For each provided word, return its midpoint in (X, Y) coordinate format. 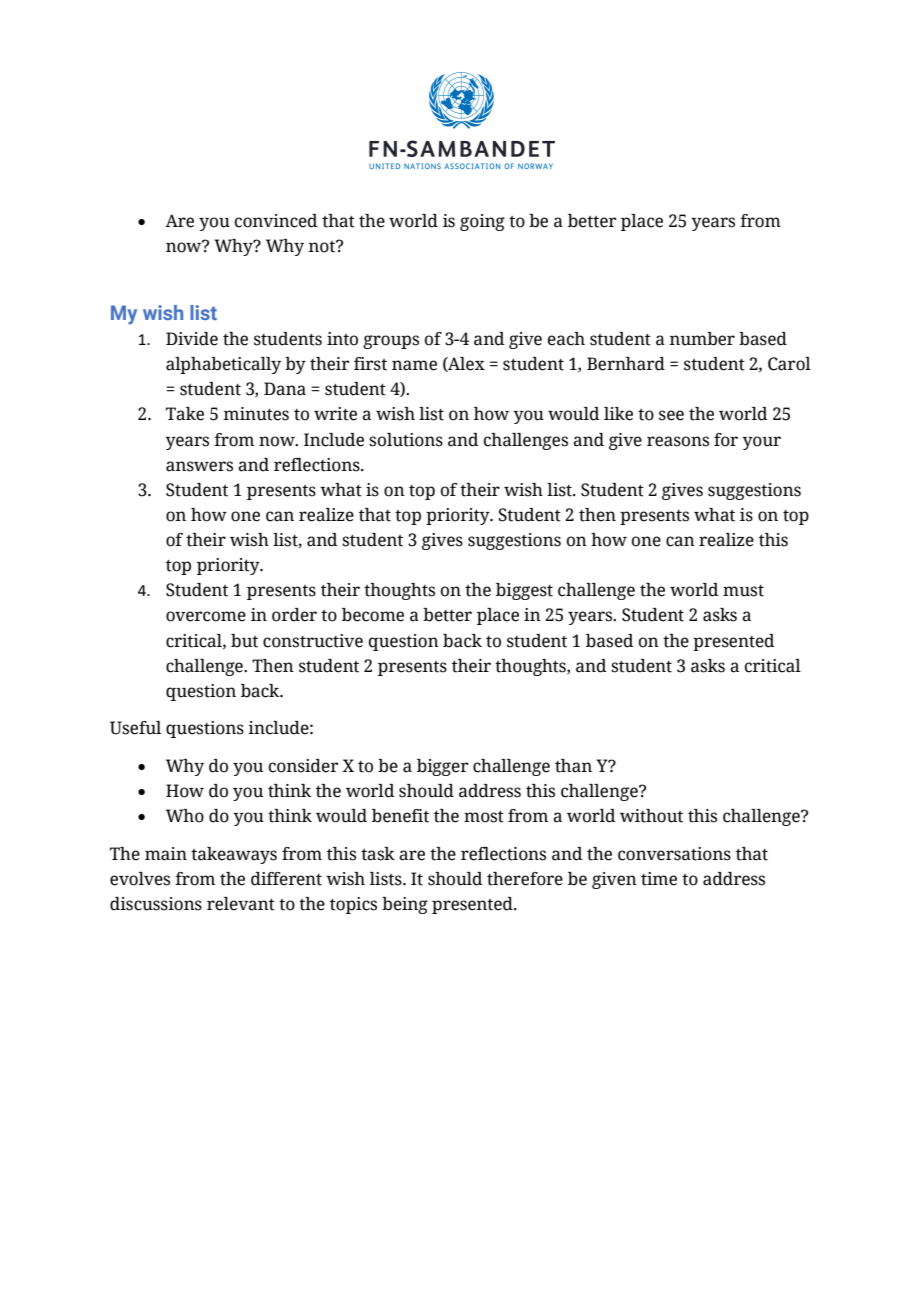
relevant (241, 904)
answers (199, 466)
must (743, 591)
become (373, 615)
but (244, 641)
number (702, 339)
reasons (678, 441)
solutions (406, 440)
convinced (276, 221)
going (482, 222)
